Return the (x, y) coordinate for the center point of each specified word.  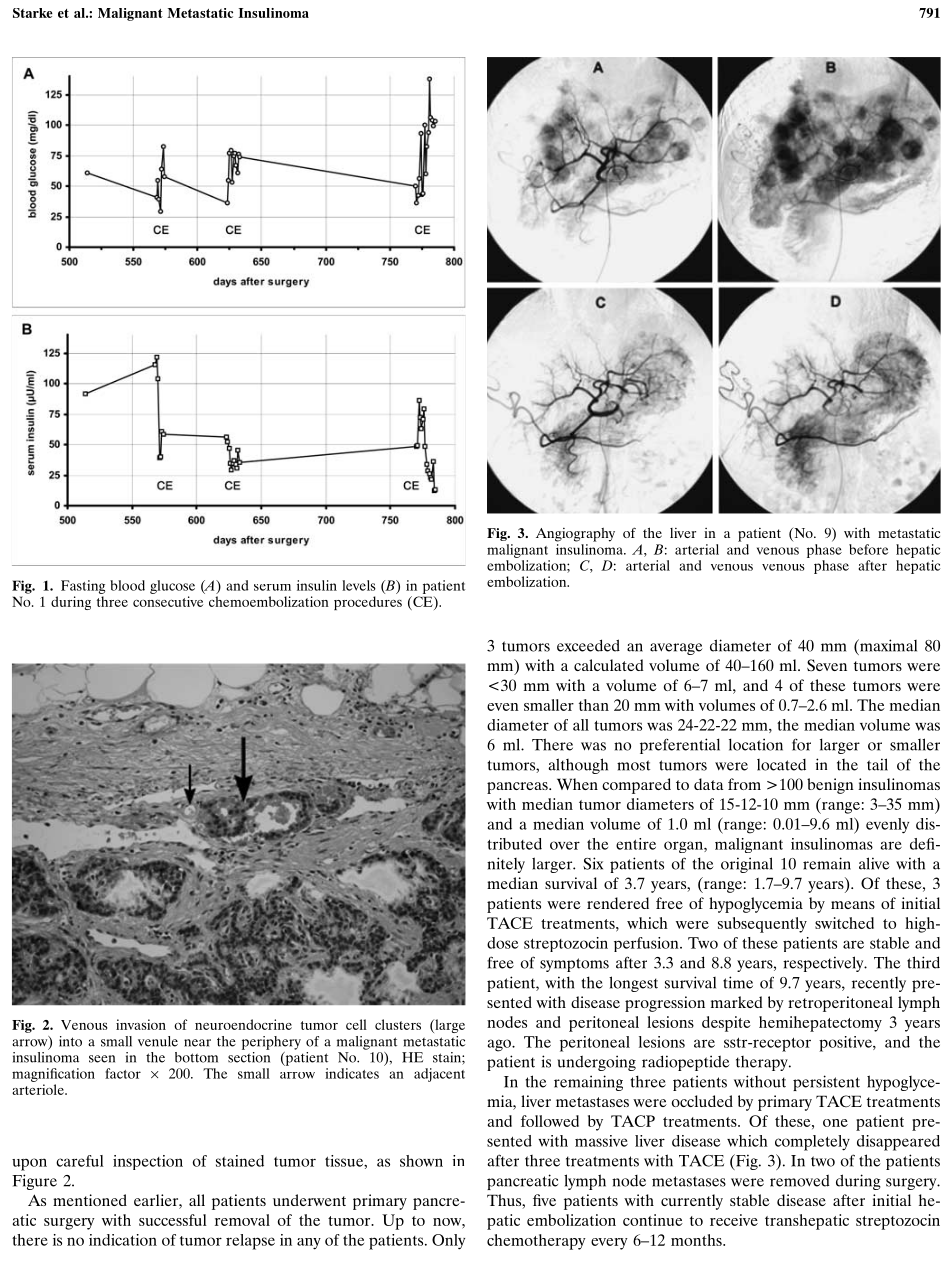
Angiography (575, 535)
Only (448, 1242)
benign (830, 786)
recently (879, 984)
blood (127, 585)
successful (173, 1220)
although (578, 766)
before (868, 549)
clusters (398, 1024)
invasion (141, 1024)
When (577, 784)
